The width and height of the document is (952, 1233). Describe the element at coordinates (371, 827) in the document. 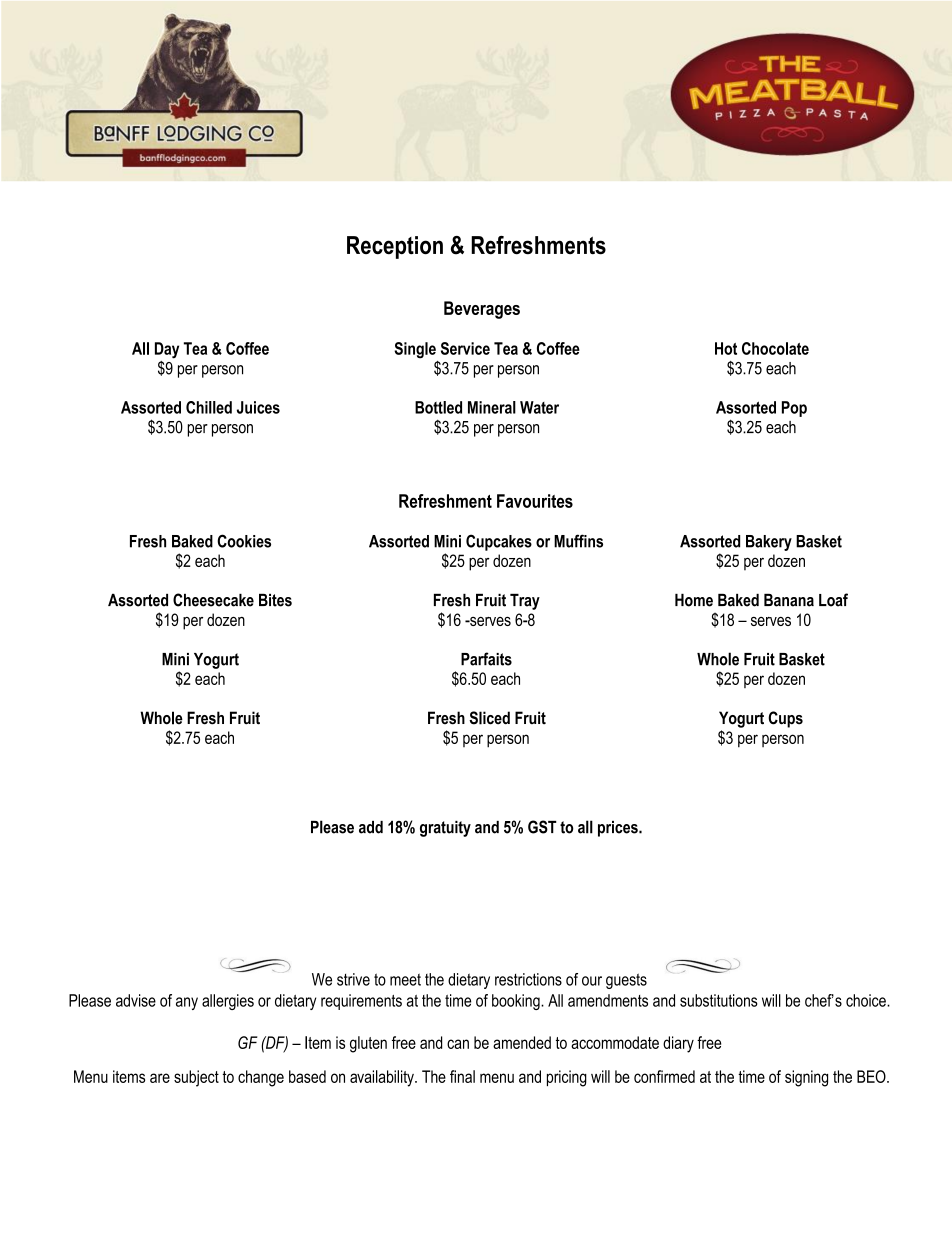

I see `add` at that location.
